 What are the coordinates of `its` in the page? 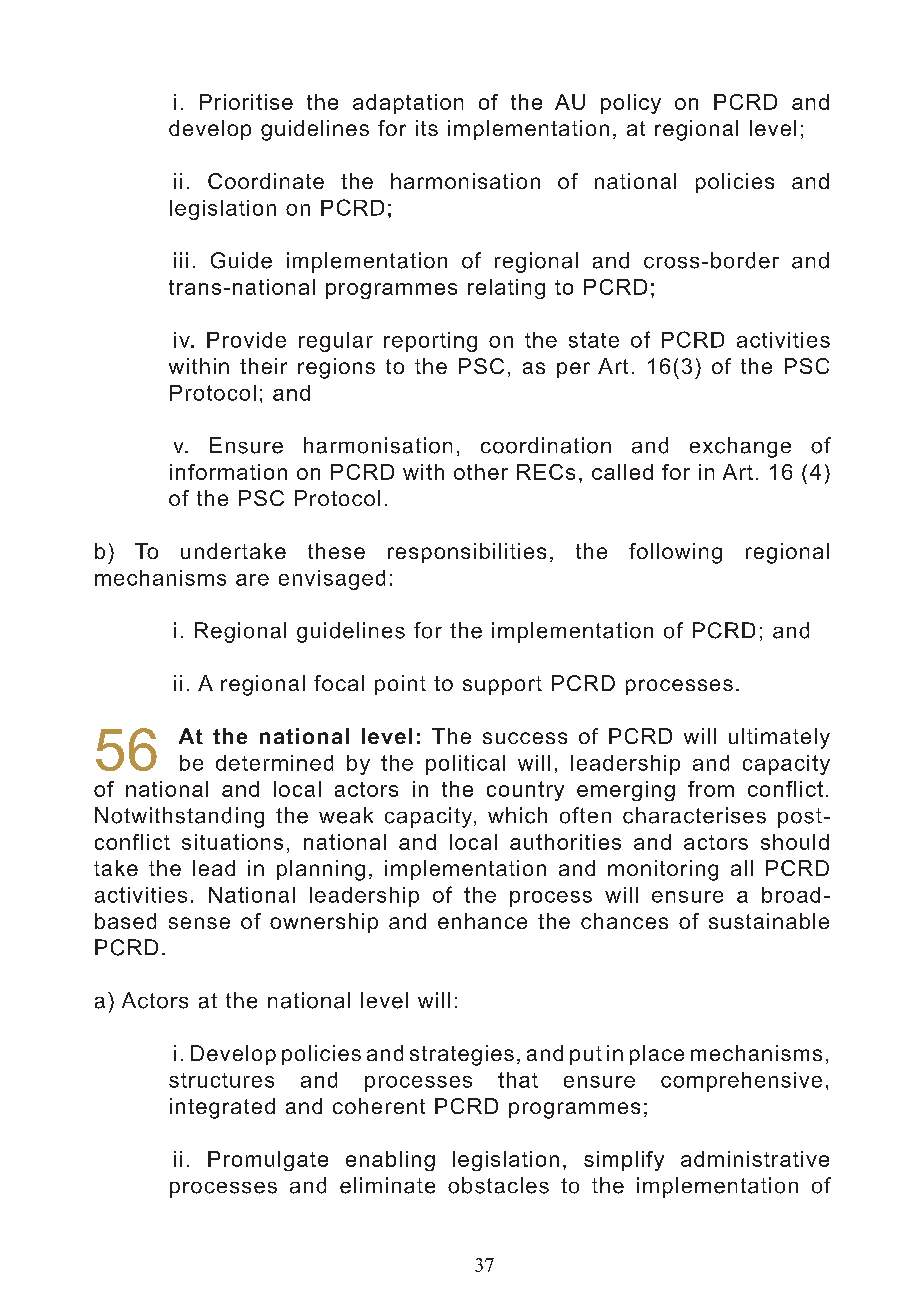 It's located at (427, 128).
